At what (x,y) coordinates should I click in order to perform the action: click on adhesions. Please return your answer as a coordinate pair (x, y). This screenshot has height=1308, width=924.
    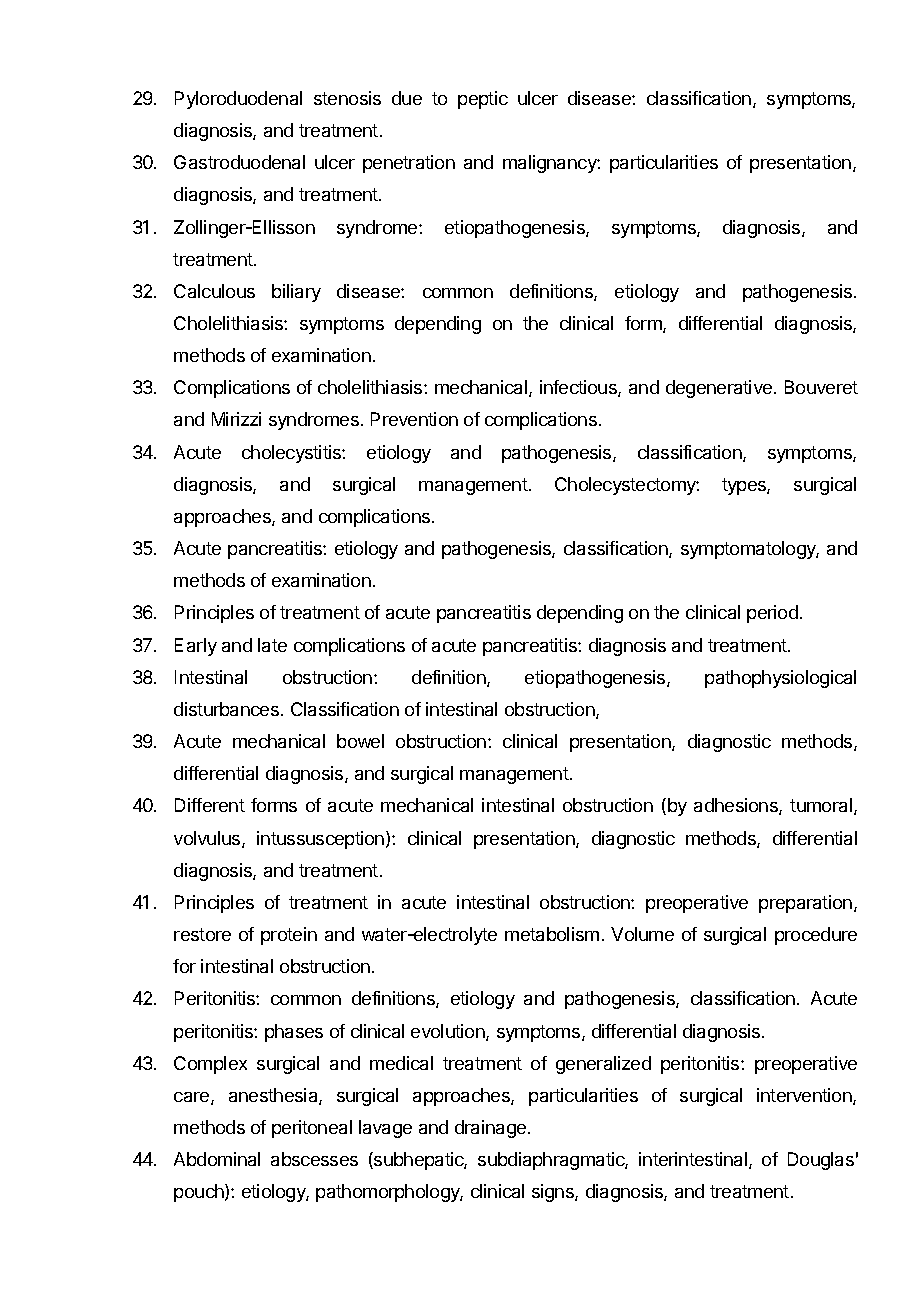
    Looking at the image, I should click on (737, 806).
